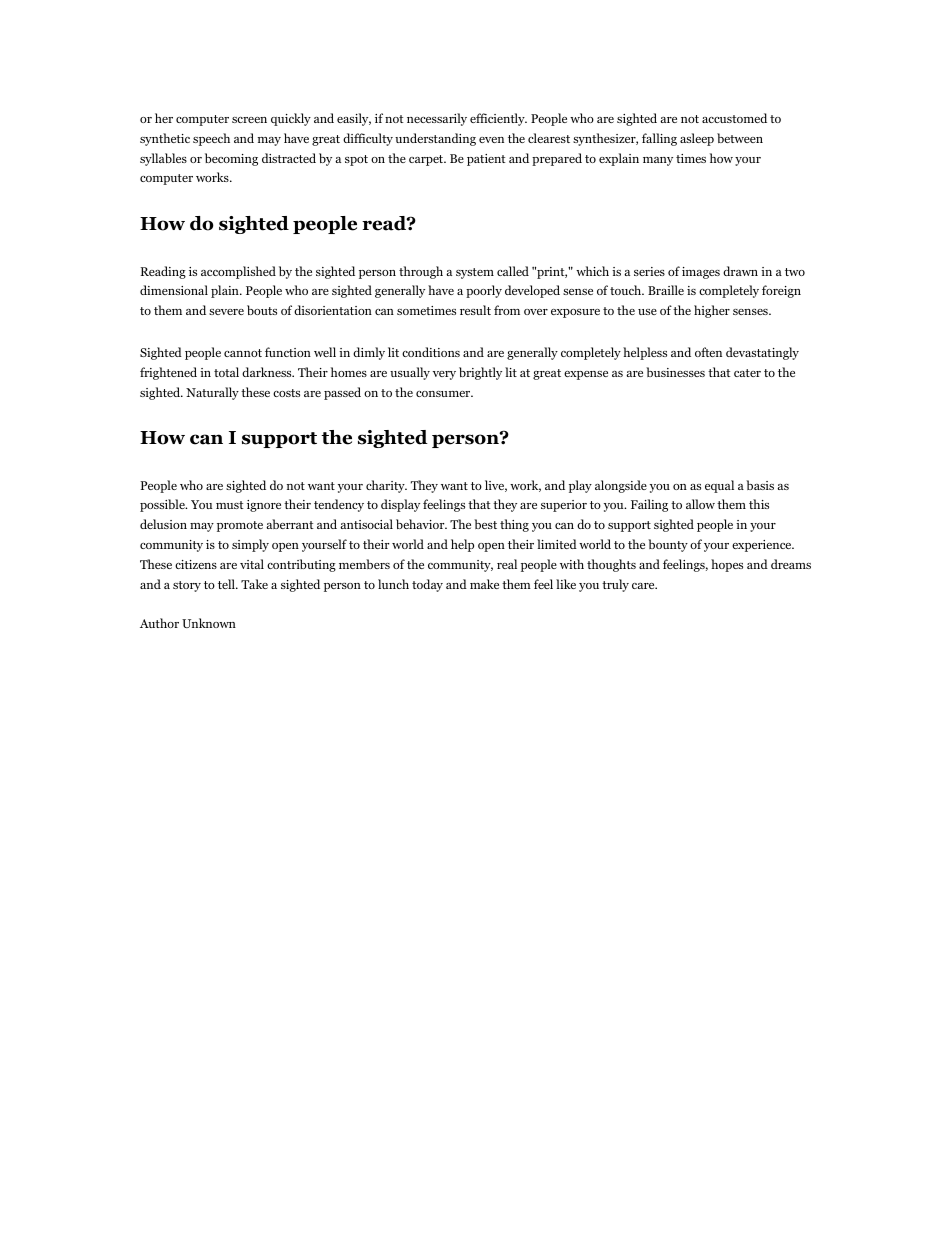 This screenshot has height=1233, width=952. Describe the element at coordinates (719, 486) in the screenshot. I see `equal` at that location.
